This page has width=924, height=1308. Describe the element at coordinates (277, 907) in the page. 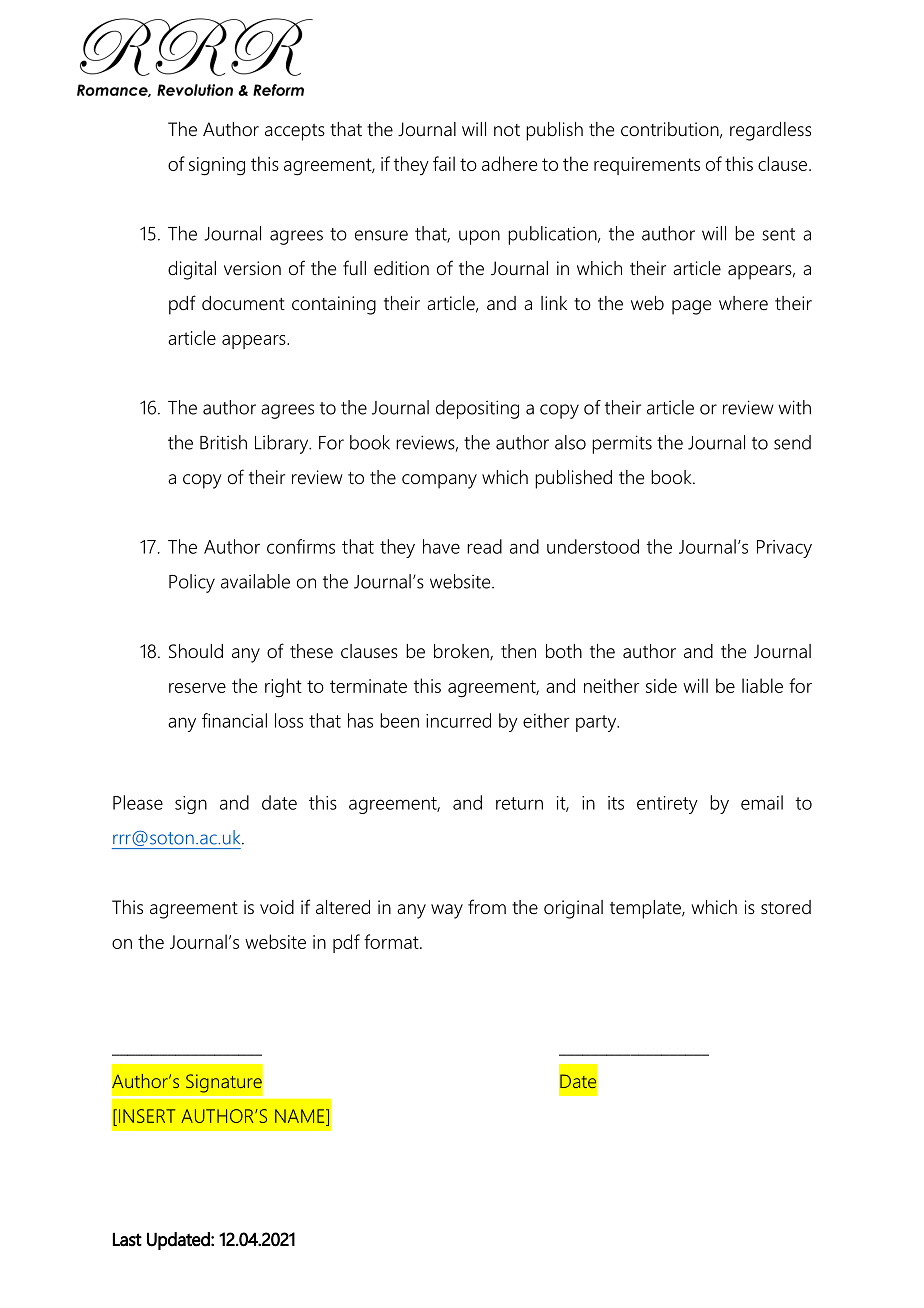

I see `void` at that location.
